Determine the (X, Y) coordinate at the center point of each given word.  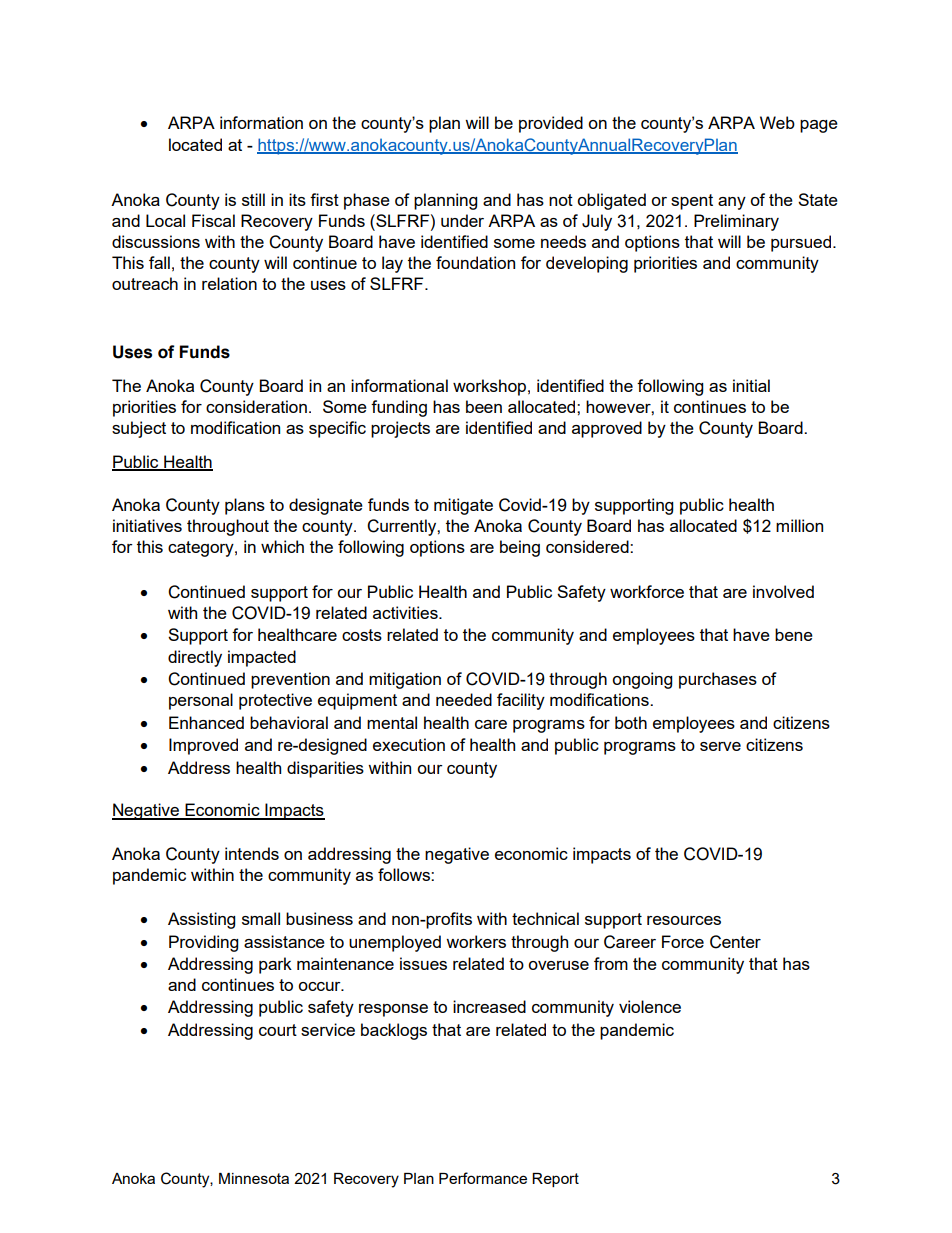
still (253, 199)
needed (464, 699)
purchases (718, 680)
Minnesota (254, 1178)
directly (195, 658)
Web (777, 122)
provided (551, 124)
